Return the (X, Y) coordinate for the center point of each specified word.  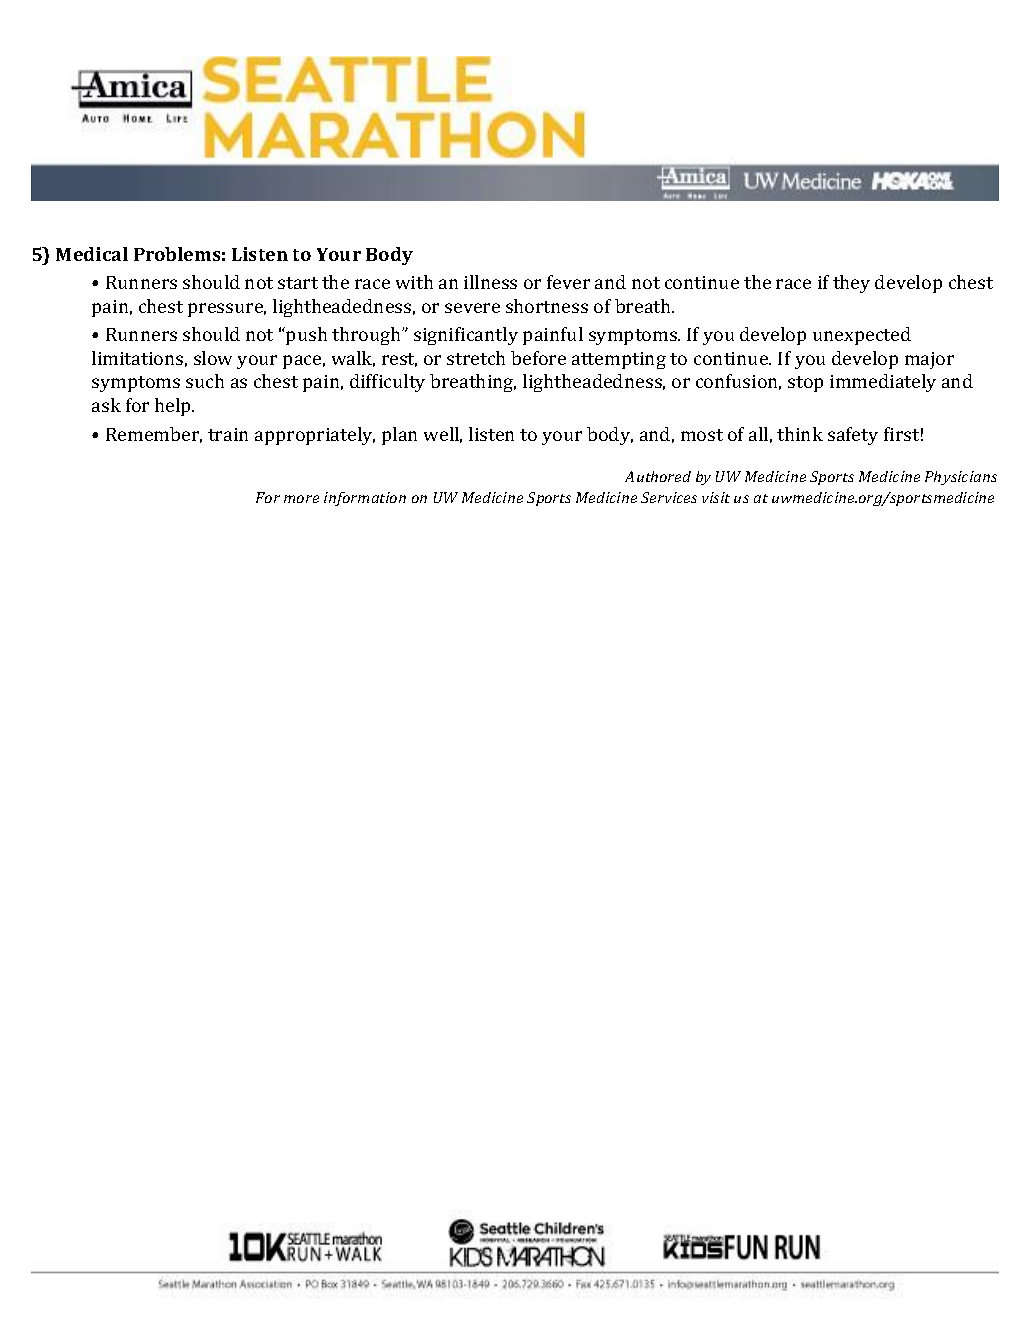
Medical (92, 254)
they (851, 284)
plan (399, 436)
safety (853, 436)
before (538, 358)
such (205, 381)
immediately (883, 383)
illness (490, 282)
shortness (547, 306)
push (305, 336)
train (228, 434)
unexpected (862, 336)
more (301, 499)
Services (669, 497)
